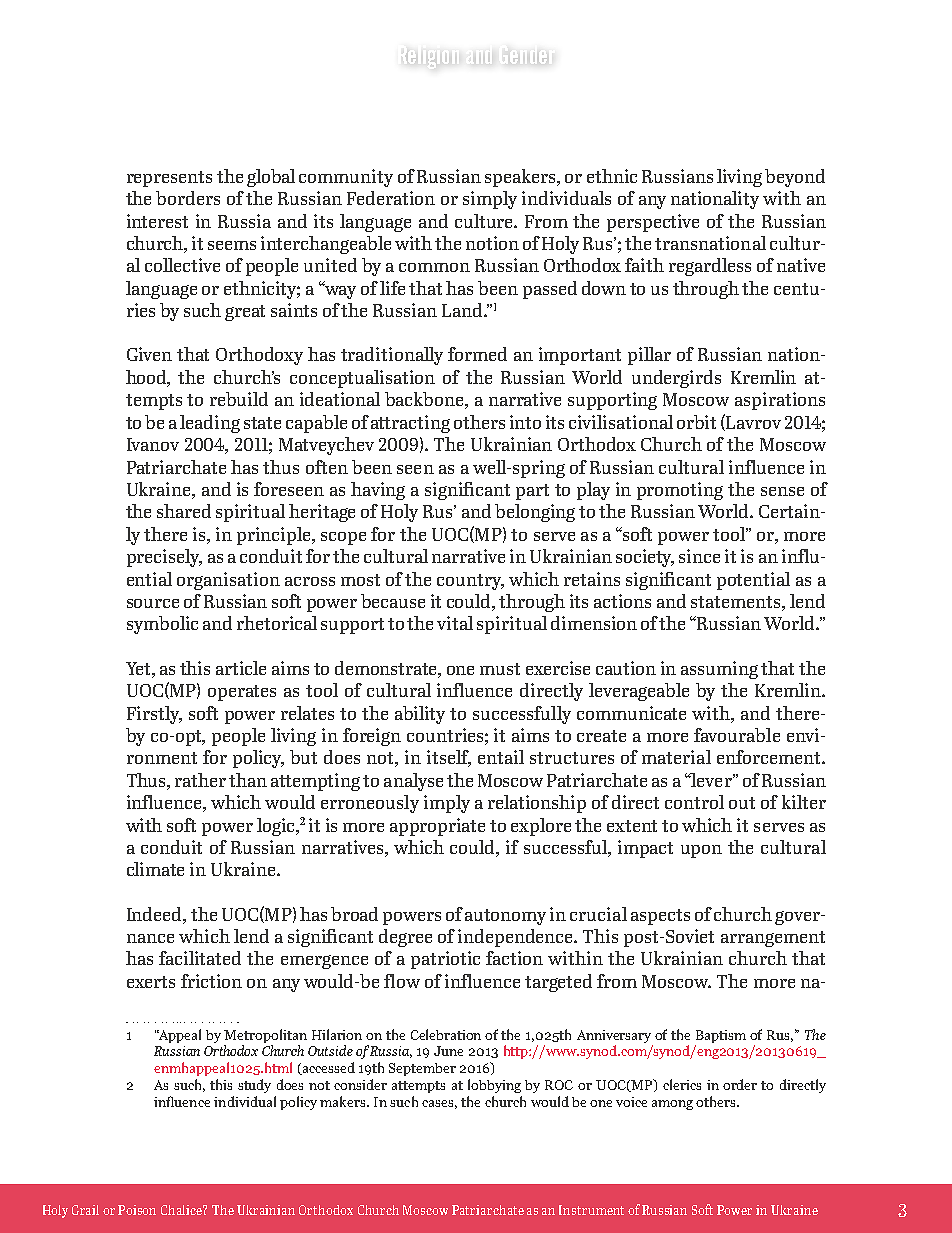 This image has width=952, height=1233. What do you see at coordinates (391, 198) in the image?
I see `Federation` at bounding box center [391, 198].
